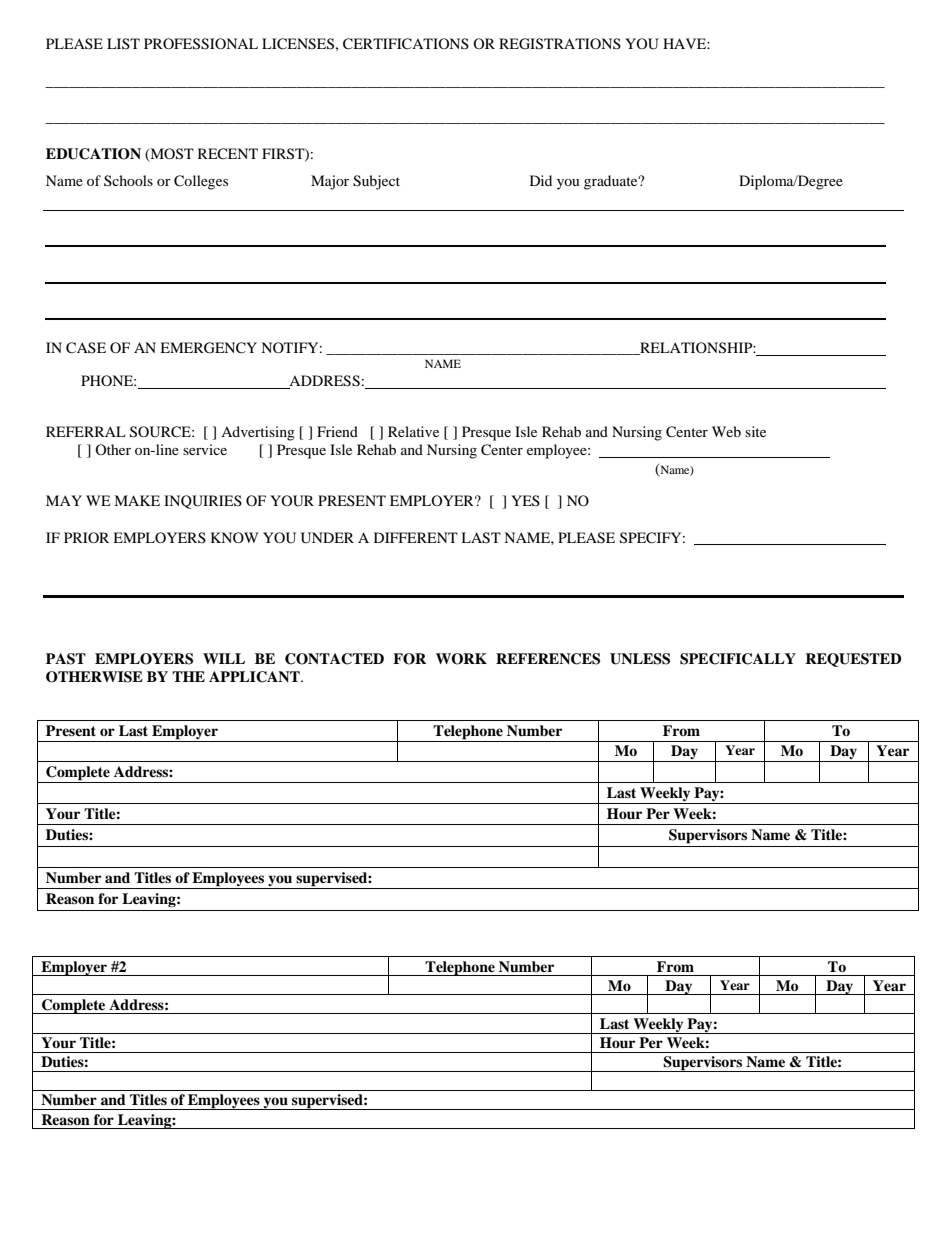 The image size is (952, 1233). I want to click on WILL, so click(224, 658).
